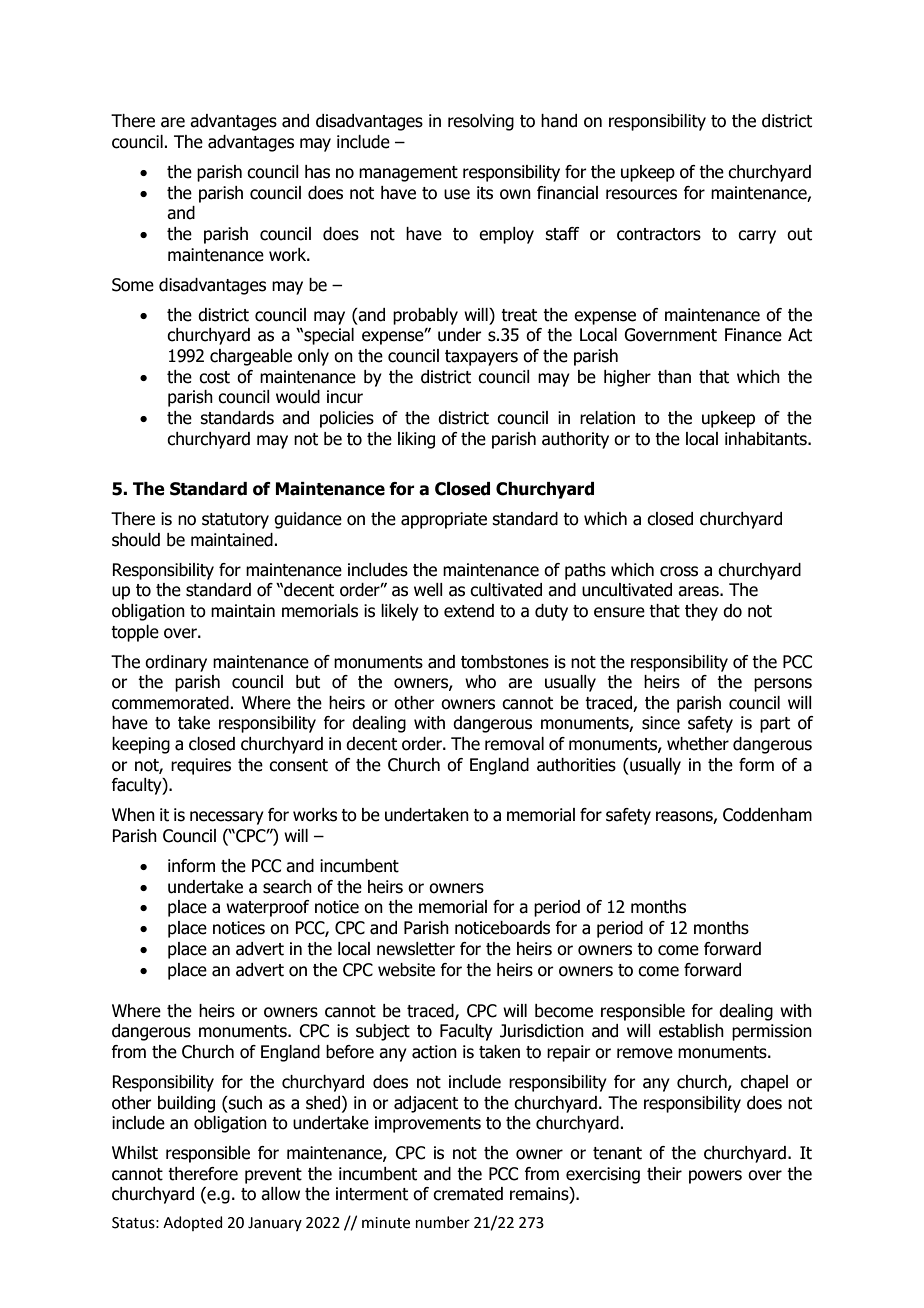 The width and height of the image is (924, 1308). Describe the element at coordinates (715, 1177) in the image. I see `powers` at that location.
